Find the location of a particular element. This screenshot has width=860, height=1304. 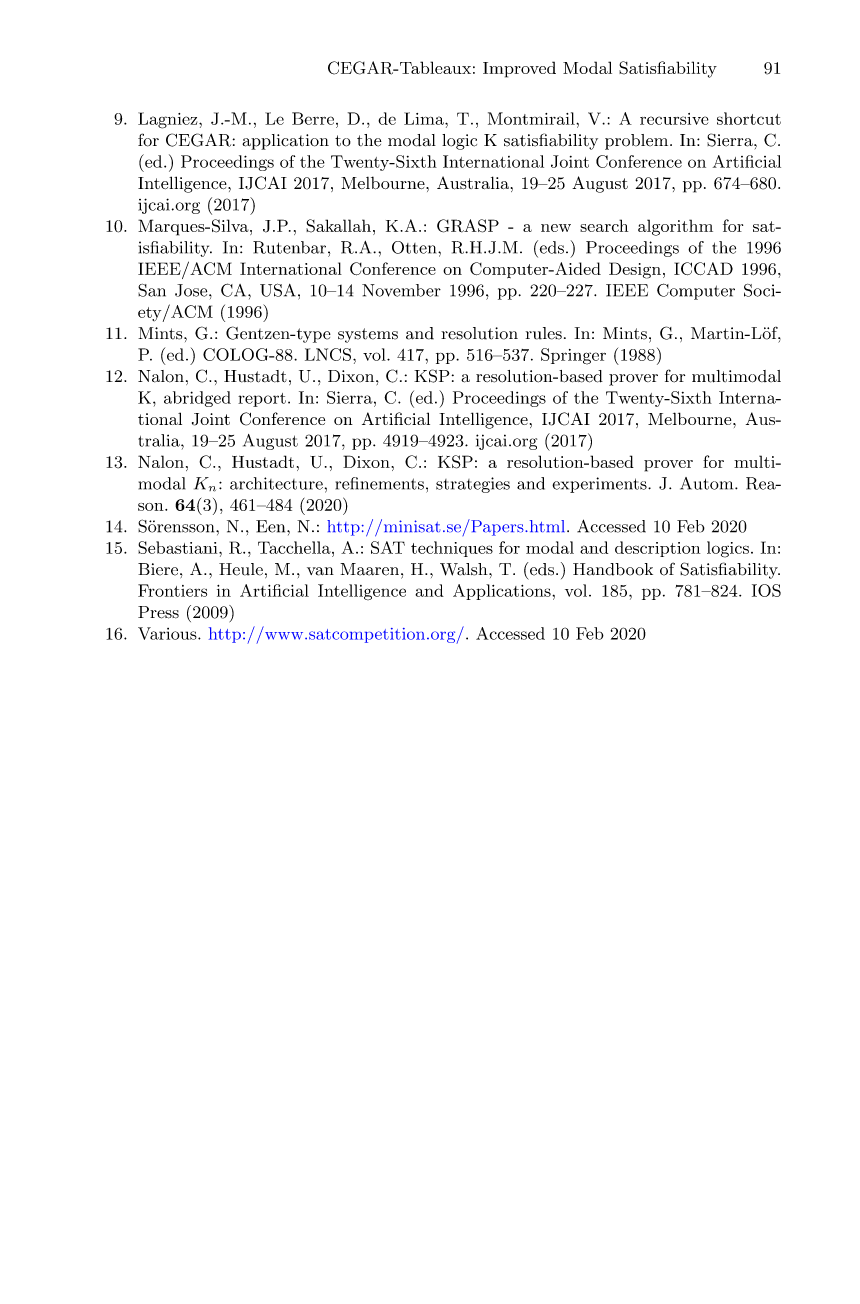

IOS is located at coordinates (766, 590).
